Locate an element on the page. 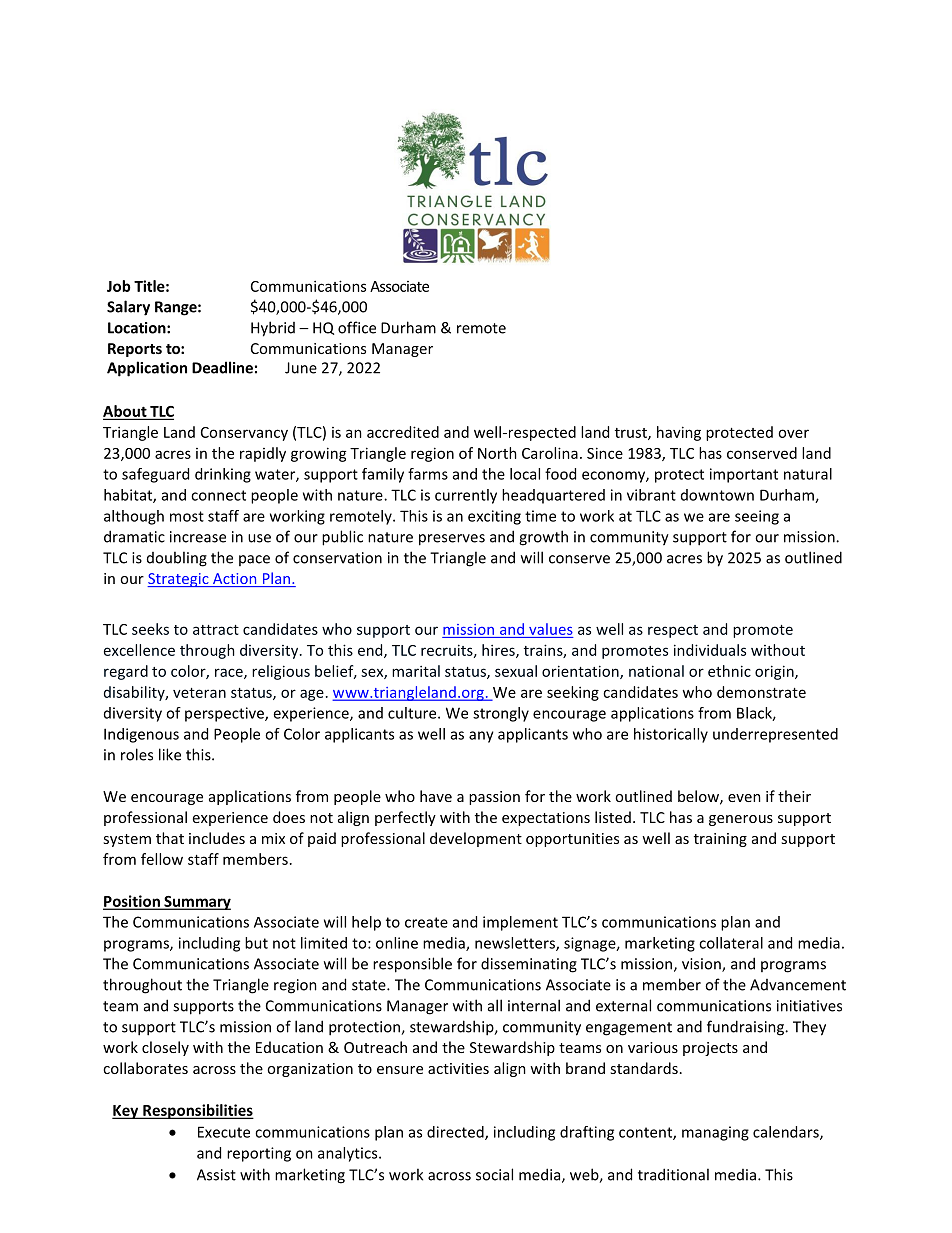 Image resolution: width=952 pixels, height=1233 pixels. Salary is located at coordinates (128, 308).
